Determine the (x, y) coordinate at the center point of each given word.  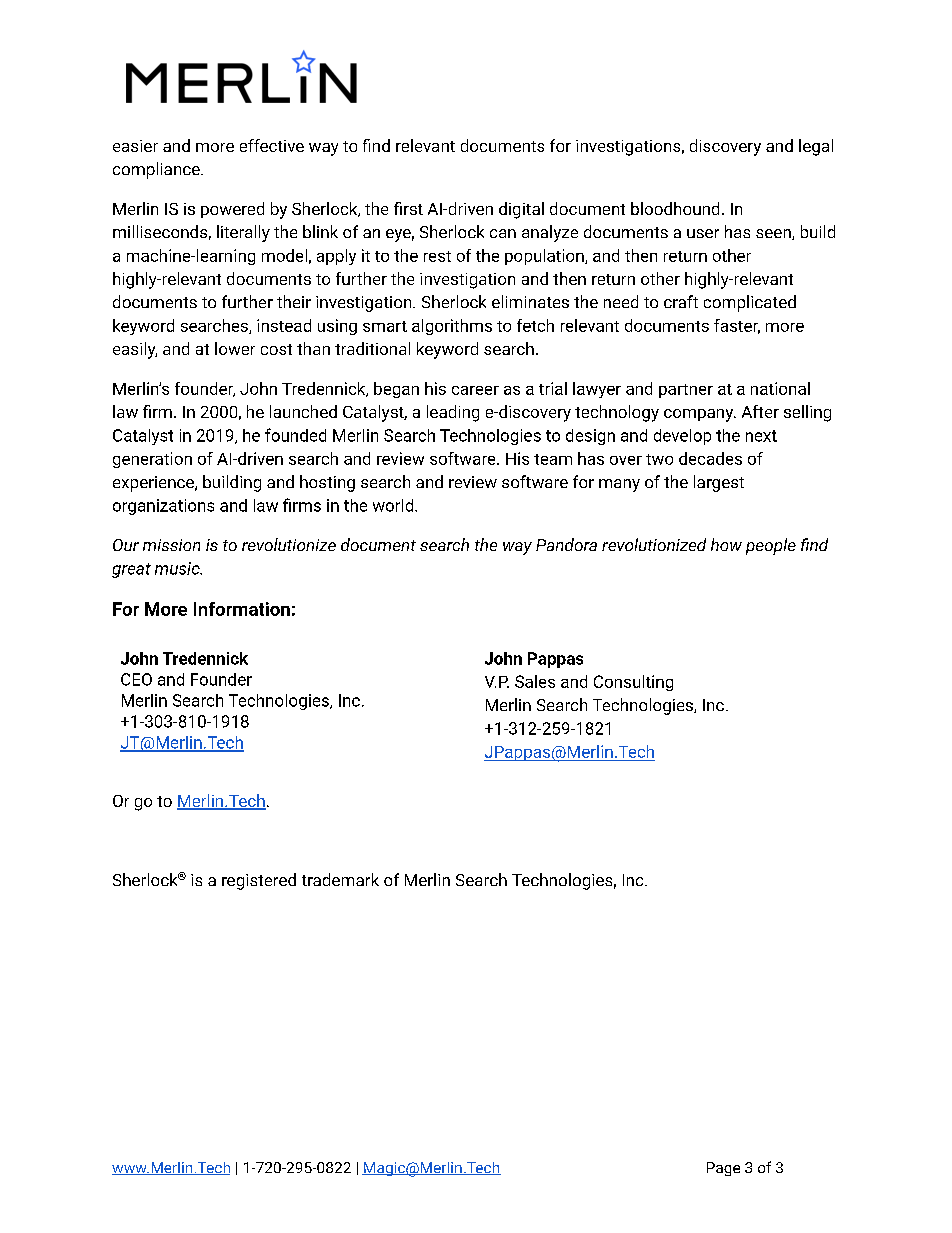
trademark (340, 879)
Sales (535, 681)
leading (453, 413)
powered (232, 210)
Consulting (633, 683)
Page (723, 1169)
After (760, 411)
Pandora (566, 544)
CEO (136, 679)
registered (259, 881)
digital (521, 210)
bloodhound (675, 208)
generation (152, 460)
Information (242, 609)
